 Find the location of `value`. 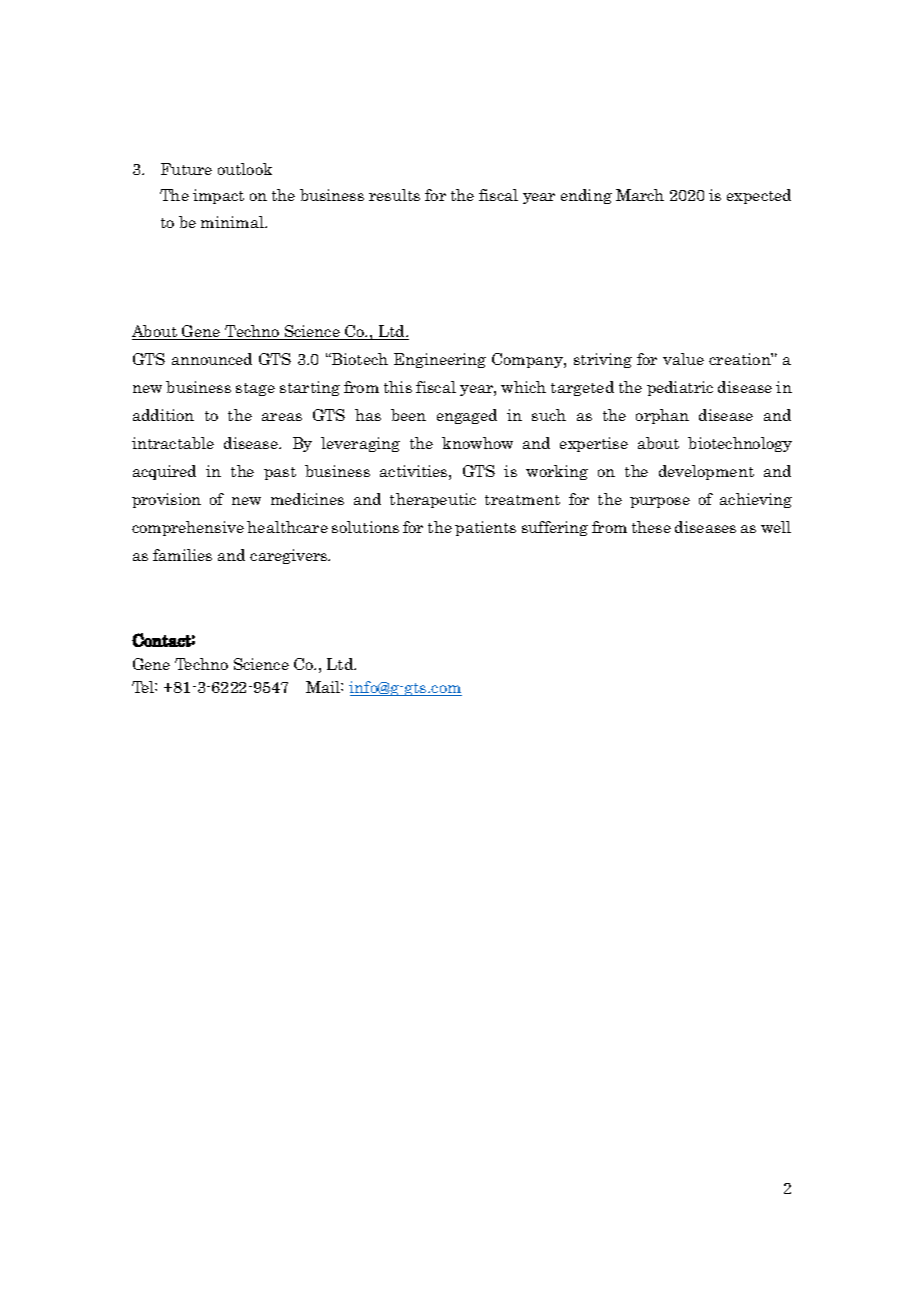

value is located at coordinates (683, 359).
